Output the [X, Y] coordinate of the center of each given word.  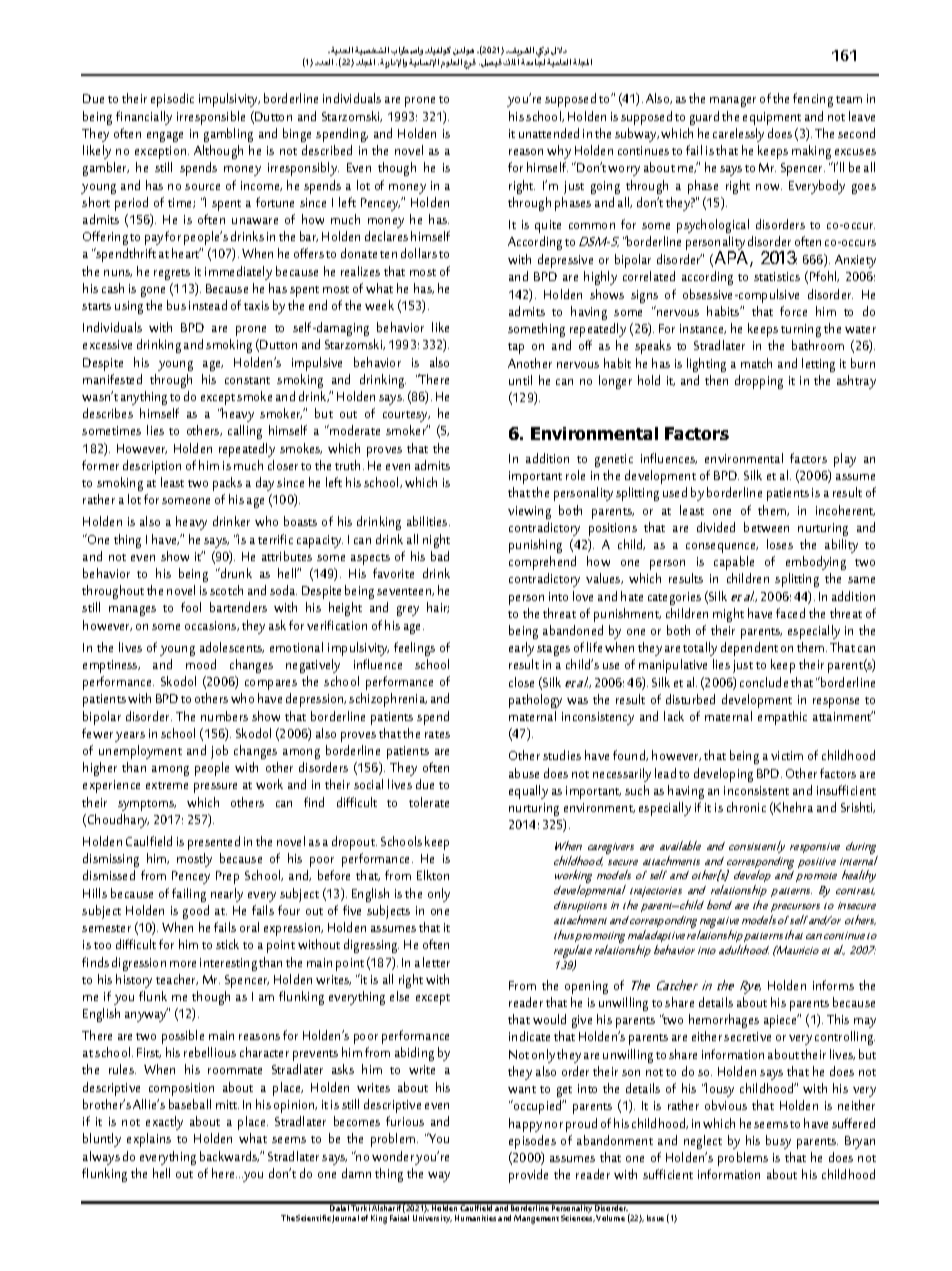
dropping [759, 382]
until [520, 380]
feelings [414, 649]
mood [201, 664]
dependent [749, 649]
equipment [772, 118]
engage [165, 137]
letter [436, 962]
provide [528, 1176]
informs [833, 985]
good [196, 912]
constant [247, 380]
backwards [229, 1156]
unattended [549, 133]
